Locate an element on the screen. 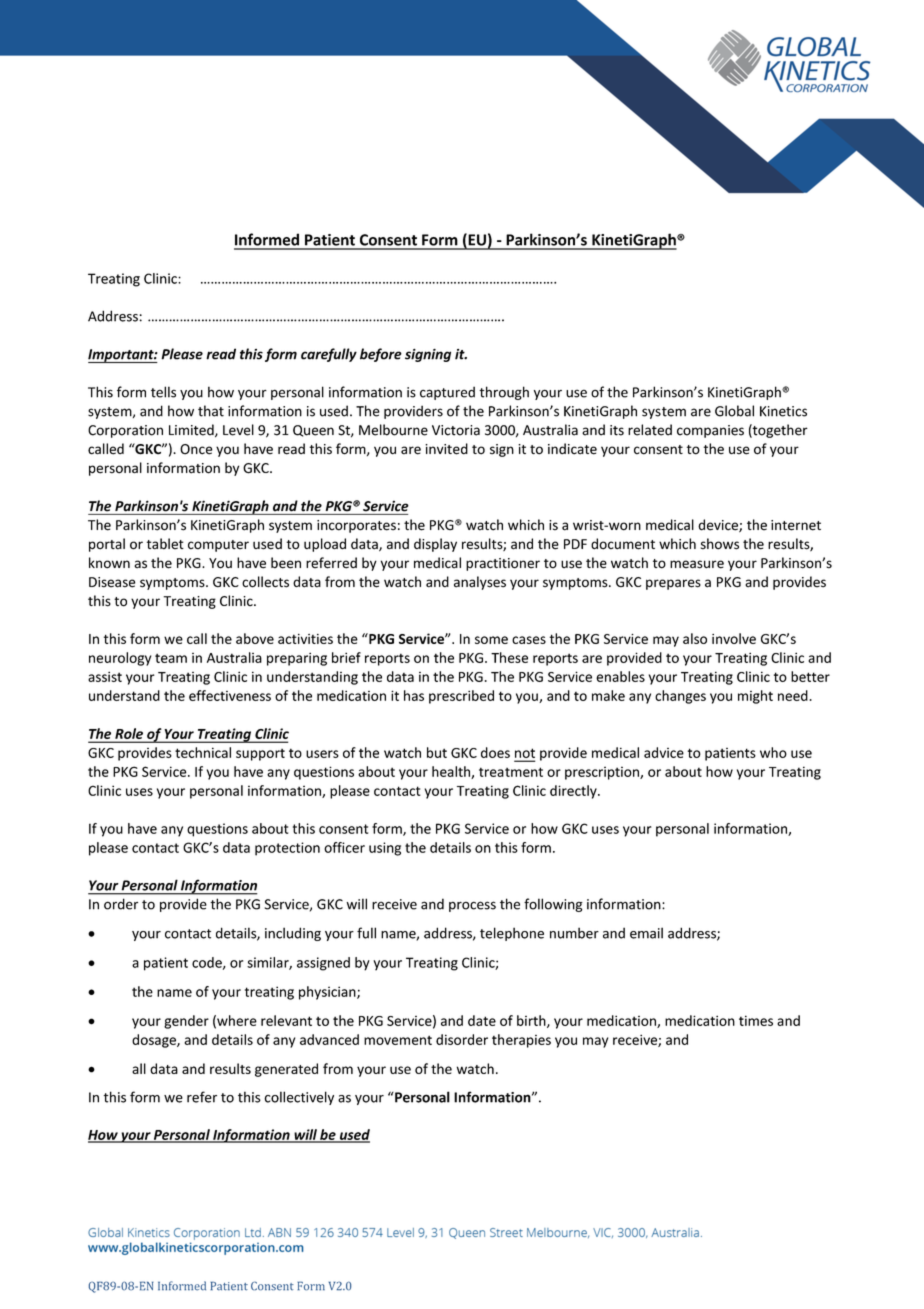 The height and width of the screenshot is (1309, 924). captured is located at coordinates (447, 393).
